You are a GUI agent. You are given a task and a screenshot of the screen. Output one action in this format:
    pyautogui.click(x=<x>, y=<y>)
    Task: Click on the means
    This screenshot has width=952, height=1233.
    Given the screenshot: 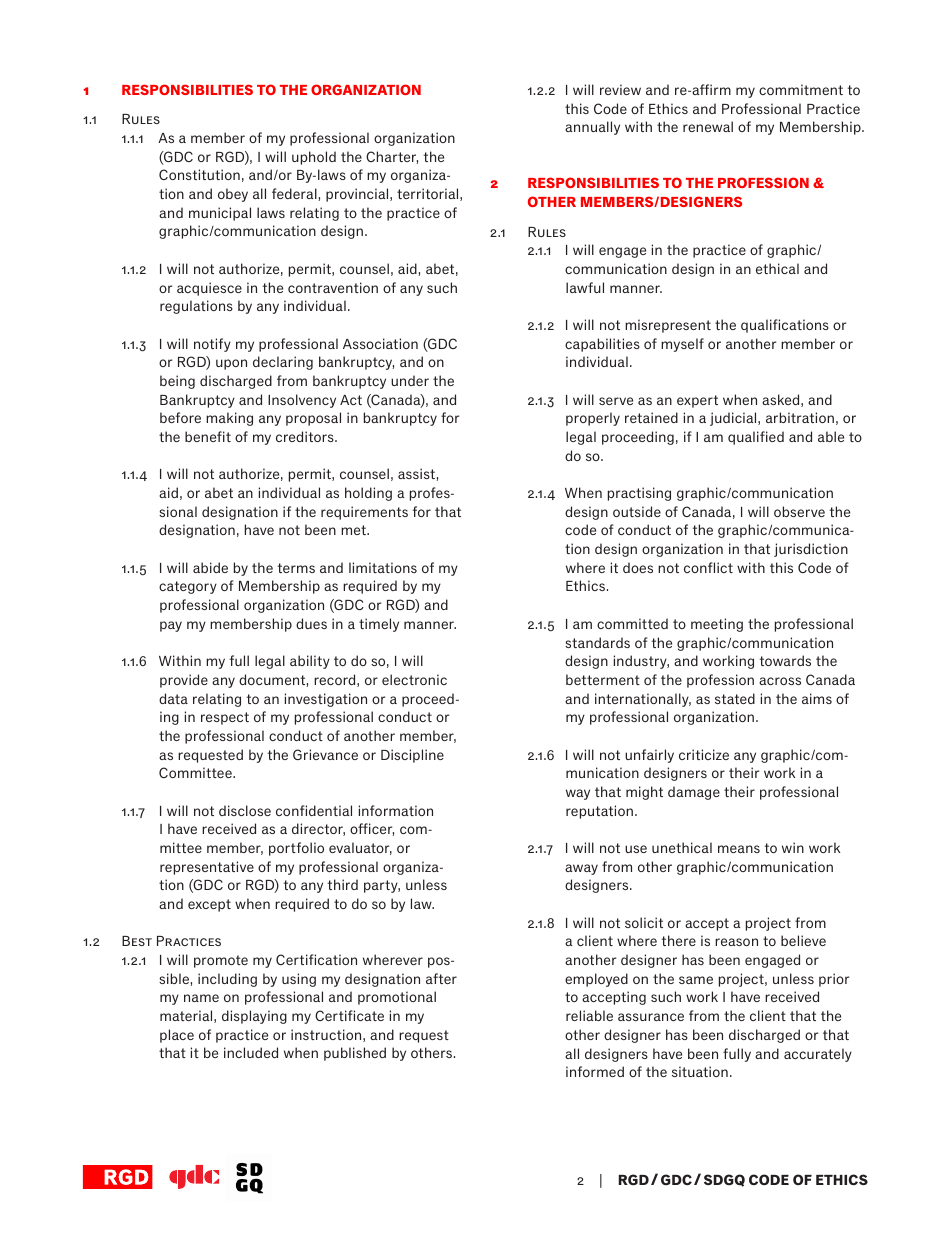 What is the action you would take?
    pyautogui.click(x=739, y=849)
